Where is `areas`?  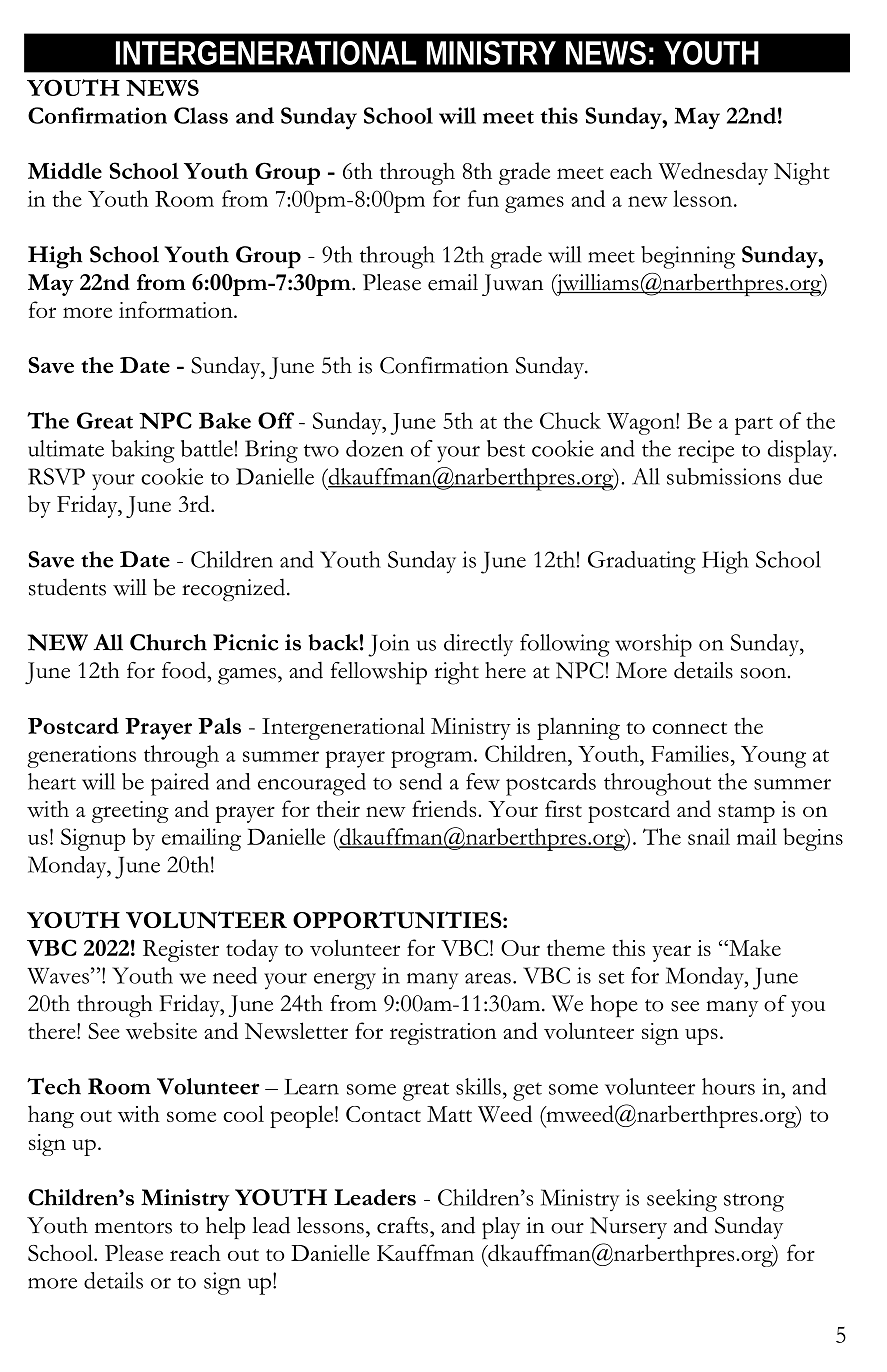 areas is located at coordinates (488, 978).
